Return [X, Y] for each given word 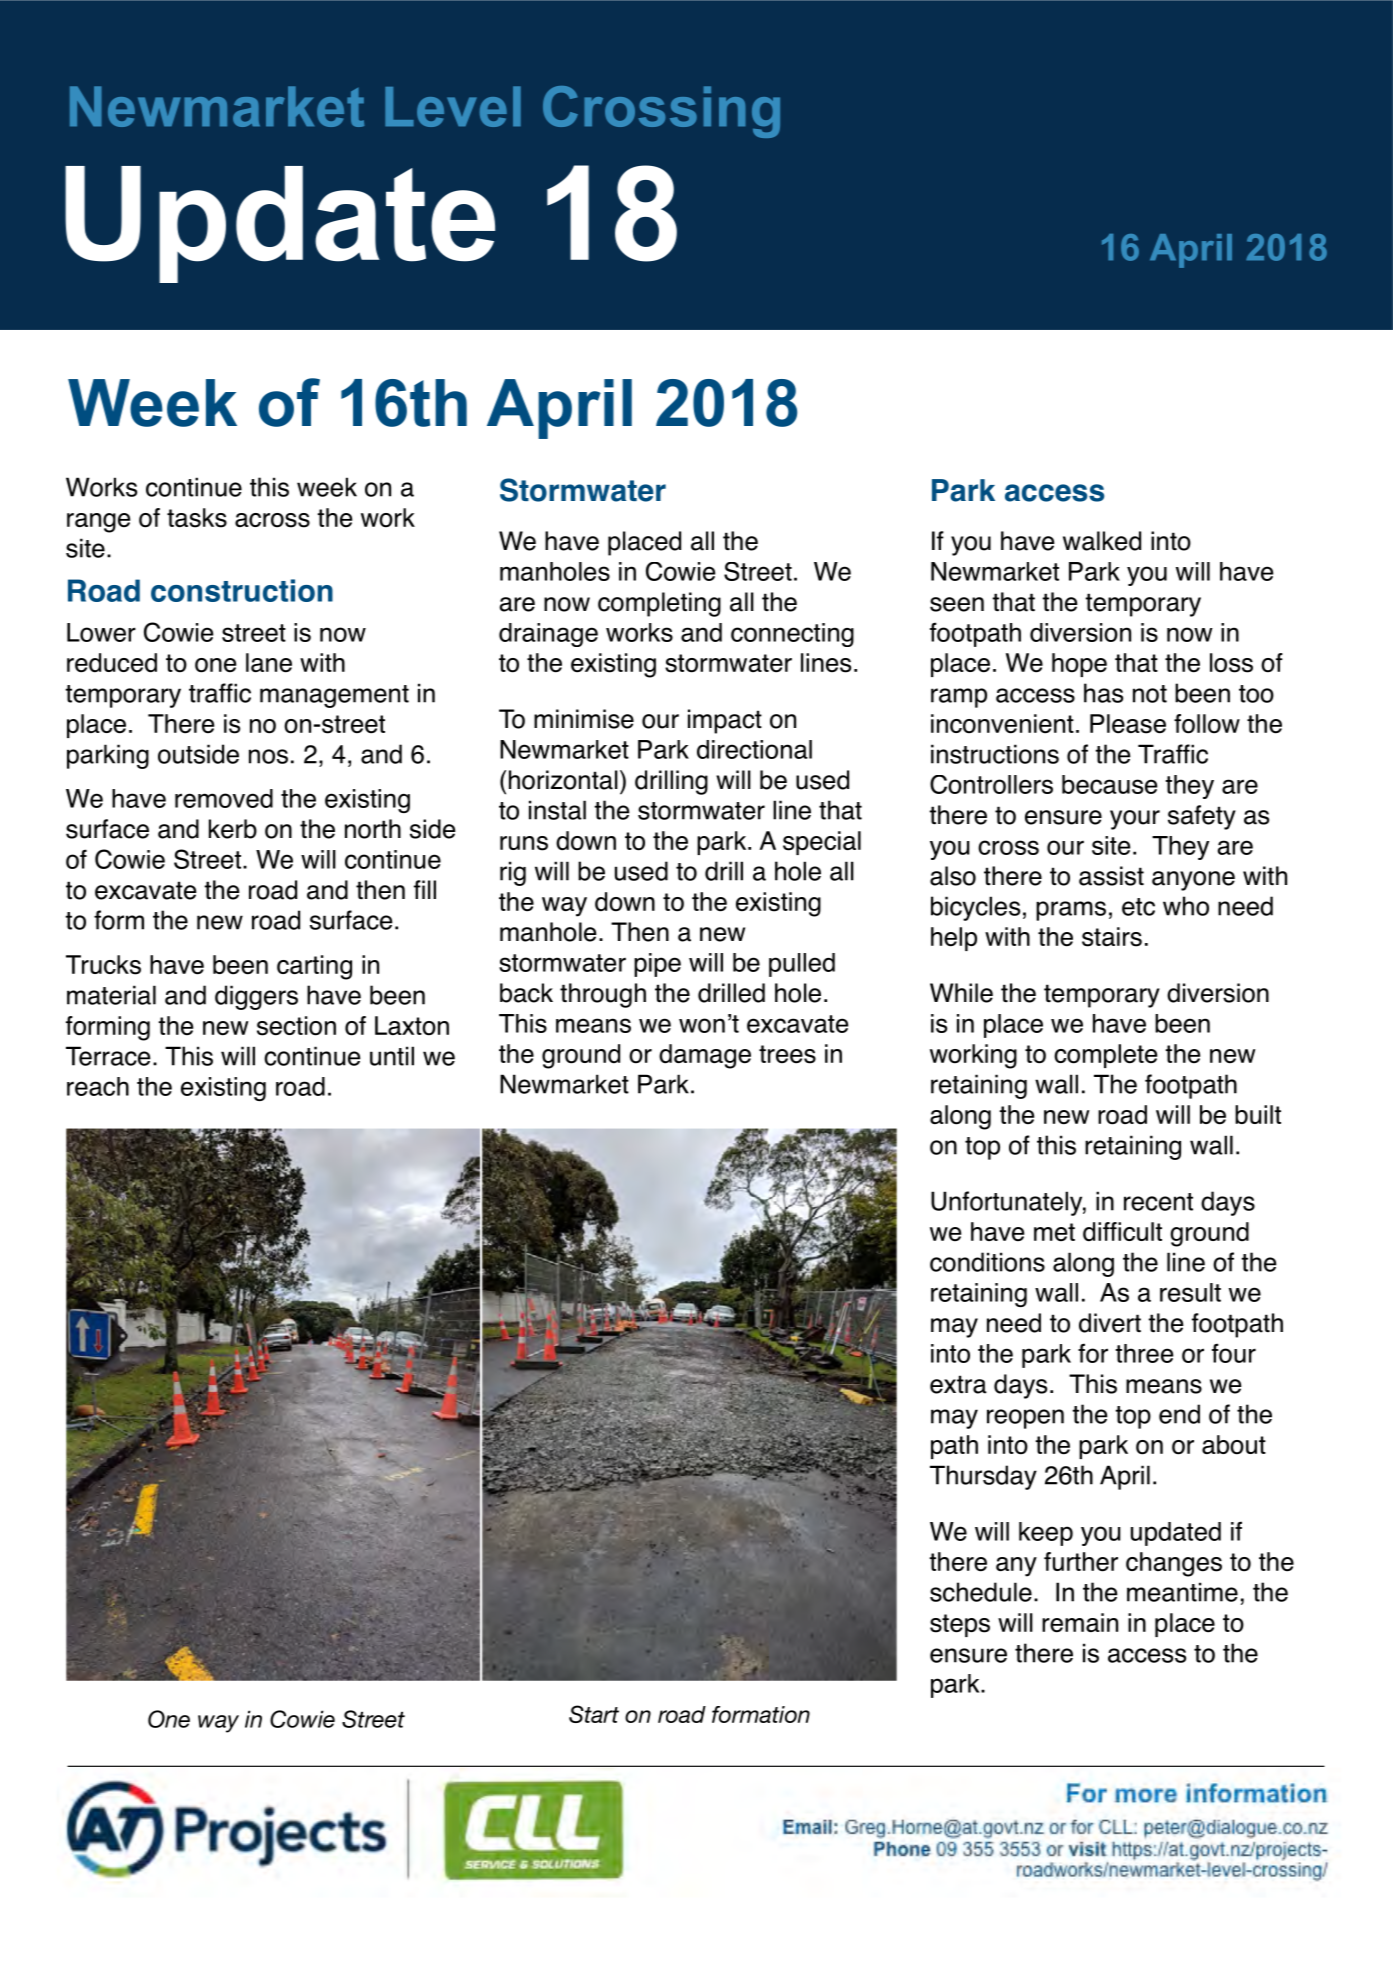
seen [957, 604]
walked [1102, 541]
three [1144, 1353]
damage [705, 1056]
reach [98, 1086]
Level [453, 106]
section [296, 1026]
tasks [197, 518]
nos [268, 756]
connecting [792, 635]
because [1109, 784]
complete [1105, 1056]
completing [659, 604]
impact [725, 721]
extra [958, 1384]
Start [594, 1714]
